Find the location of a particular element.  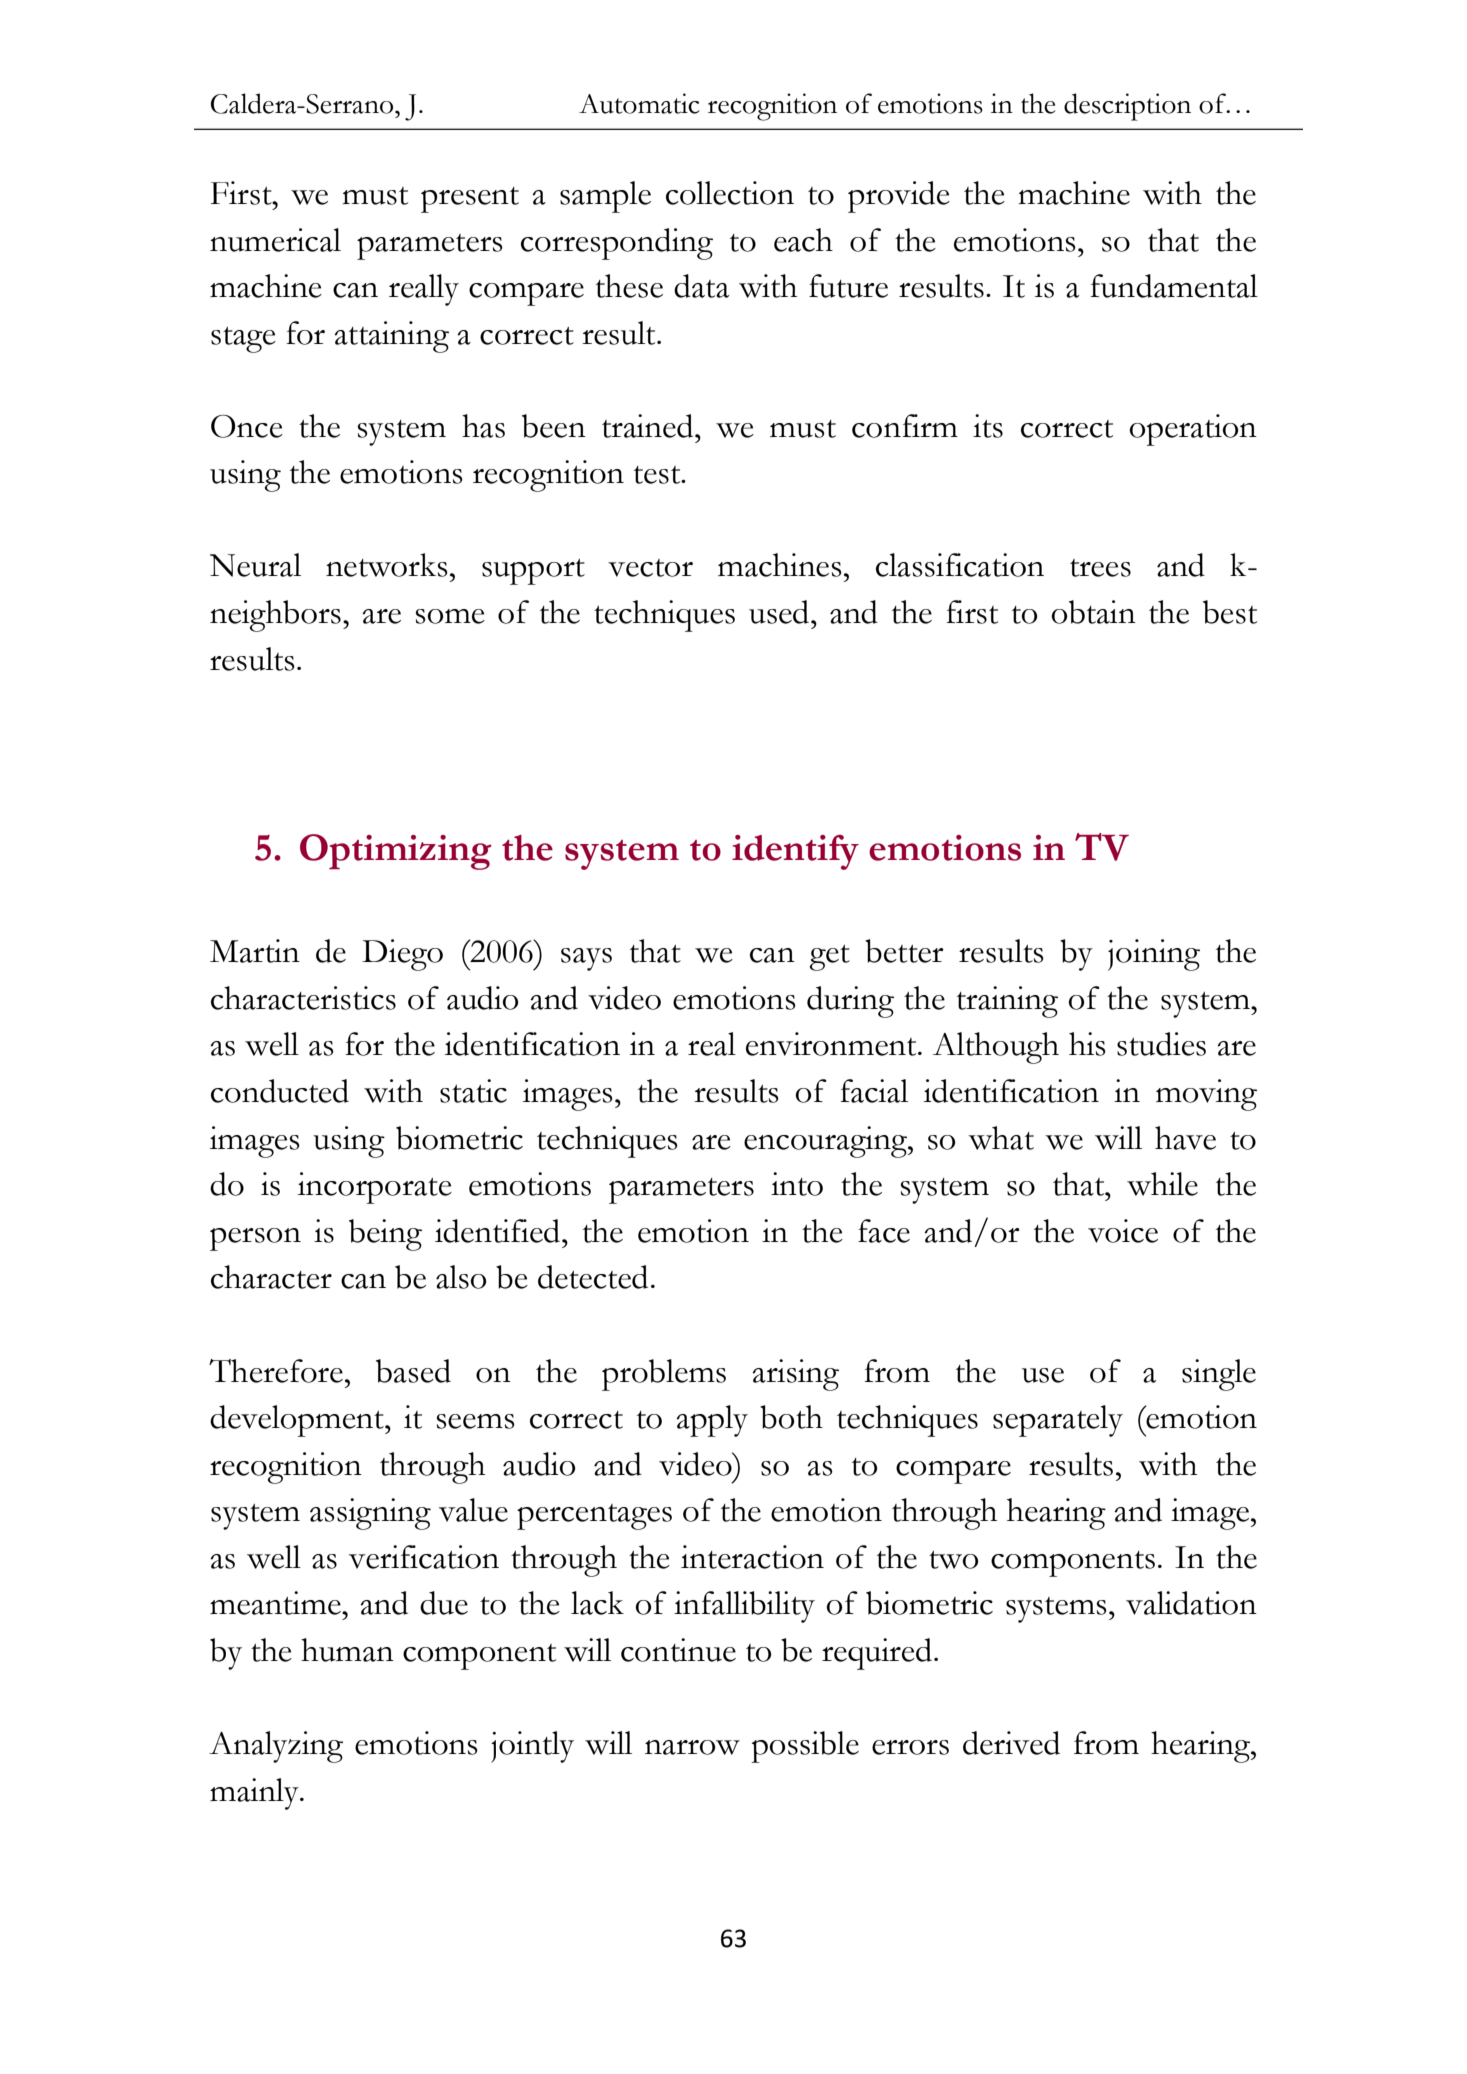

collection is located at coordinates (730, 193).
